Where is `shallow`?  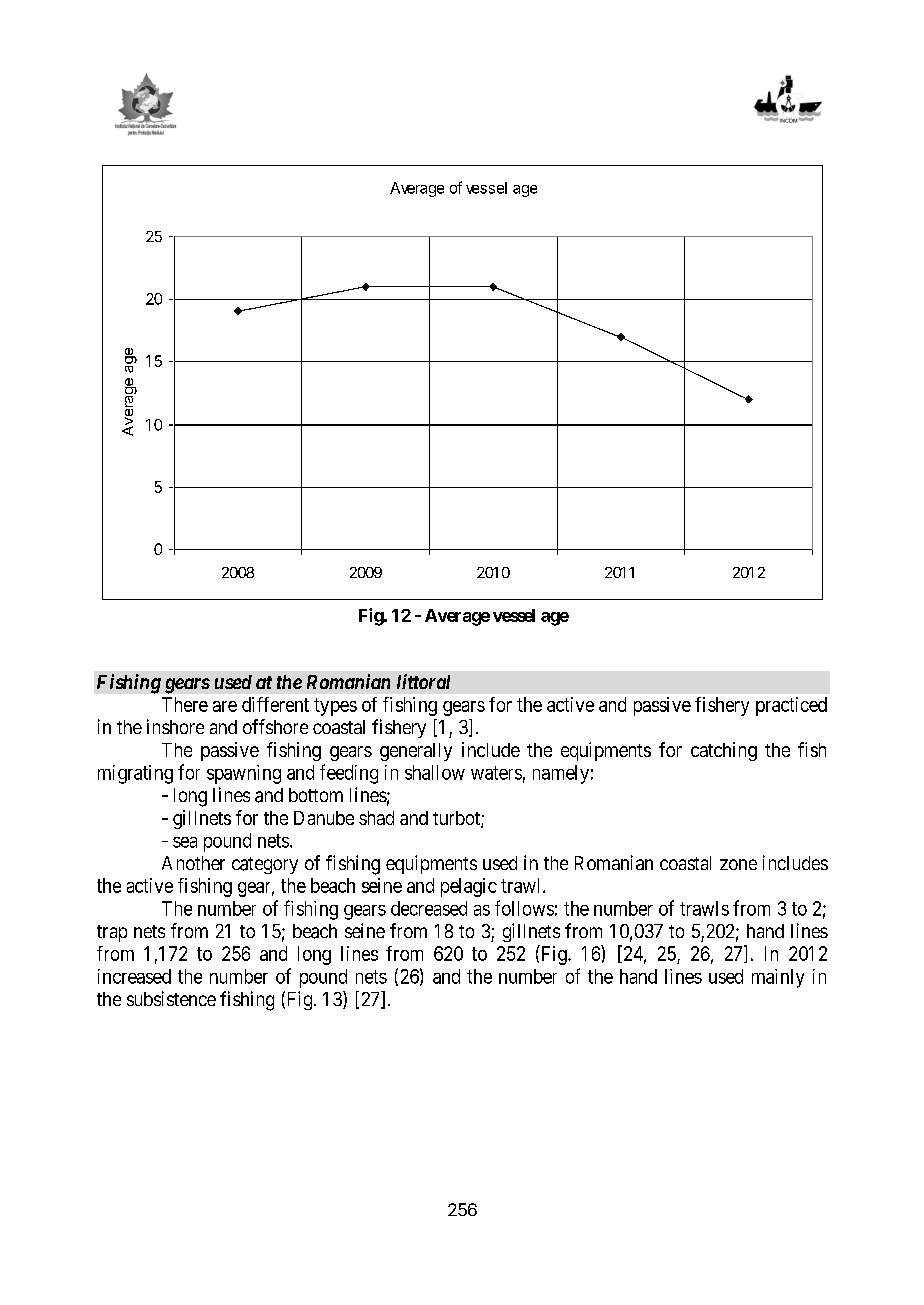
shallow is located at coordinates (435, 772).
